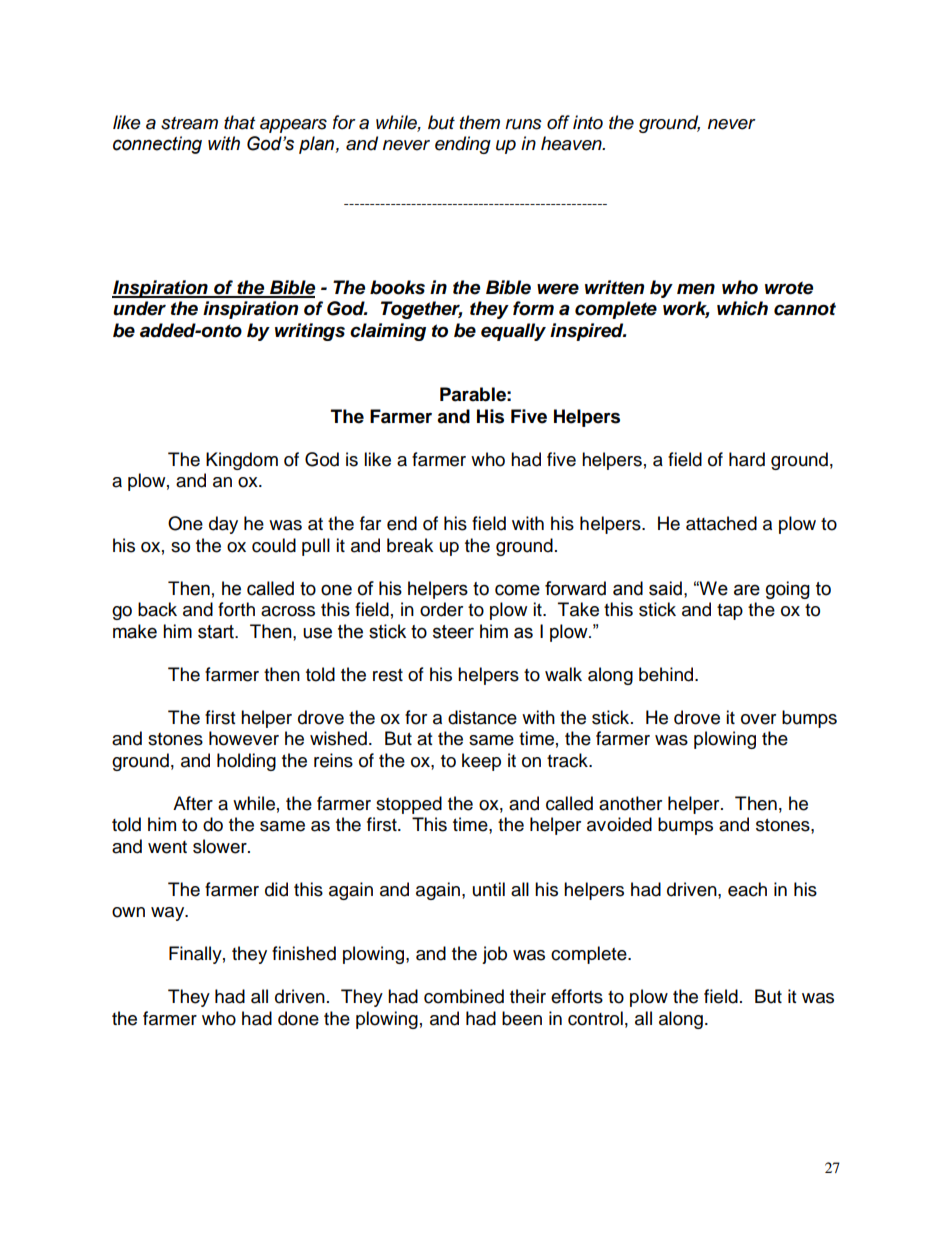  I want to click on combined, so click(464, 996).
